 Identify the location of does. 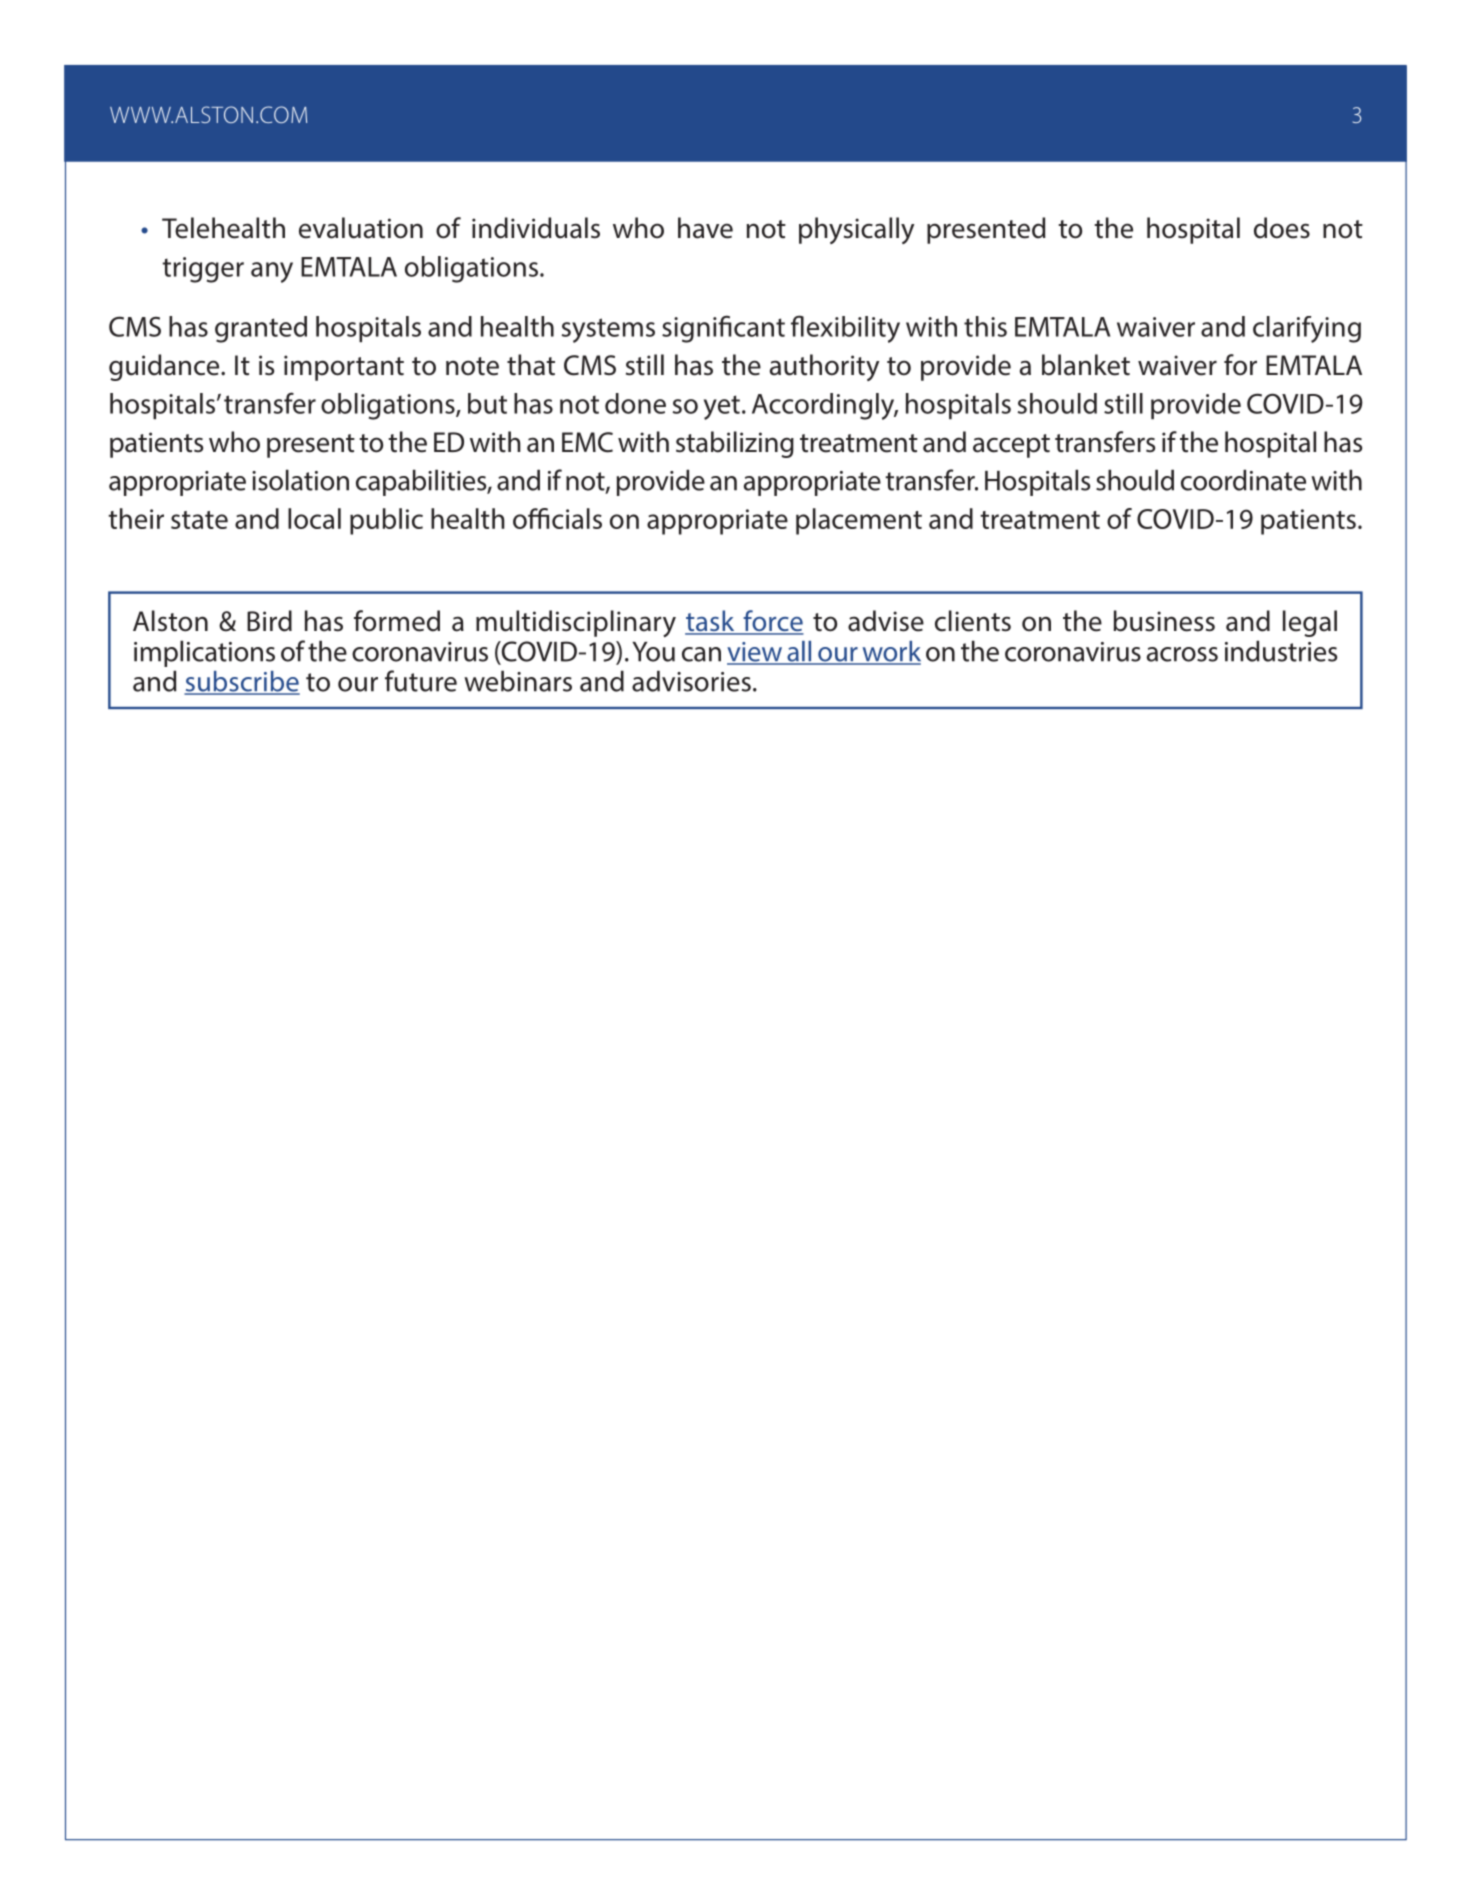
(1282, 228).
